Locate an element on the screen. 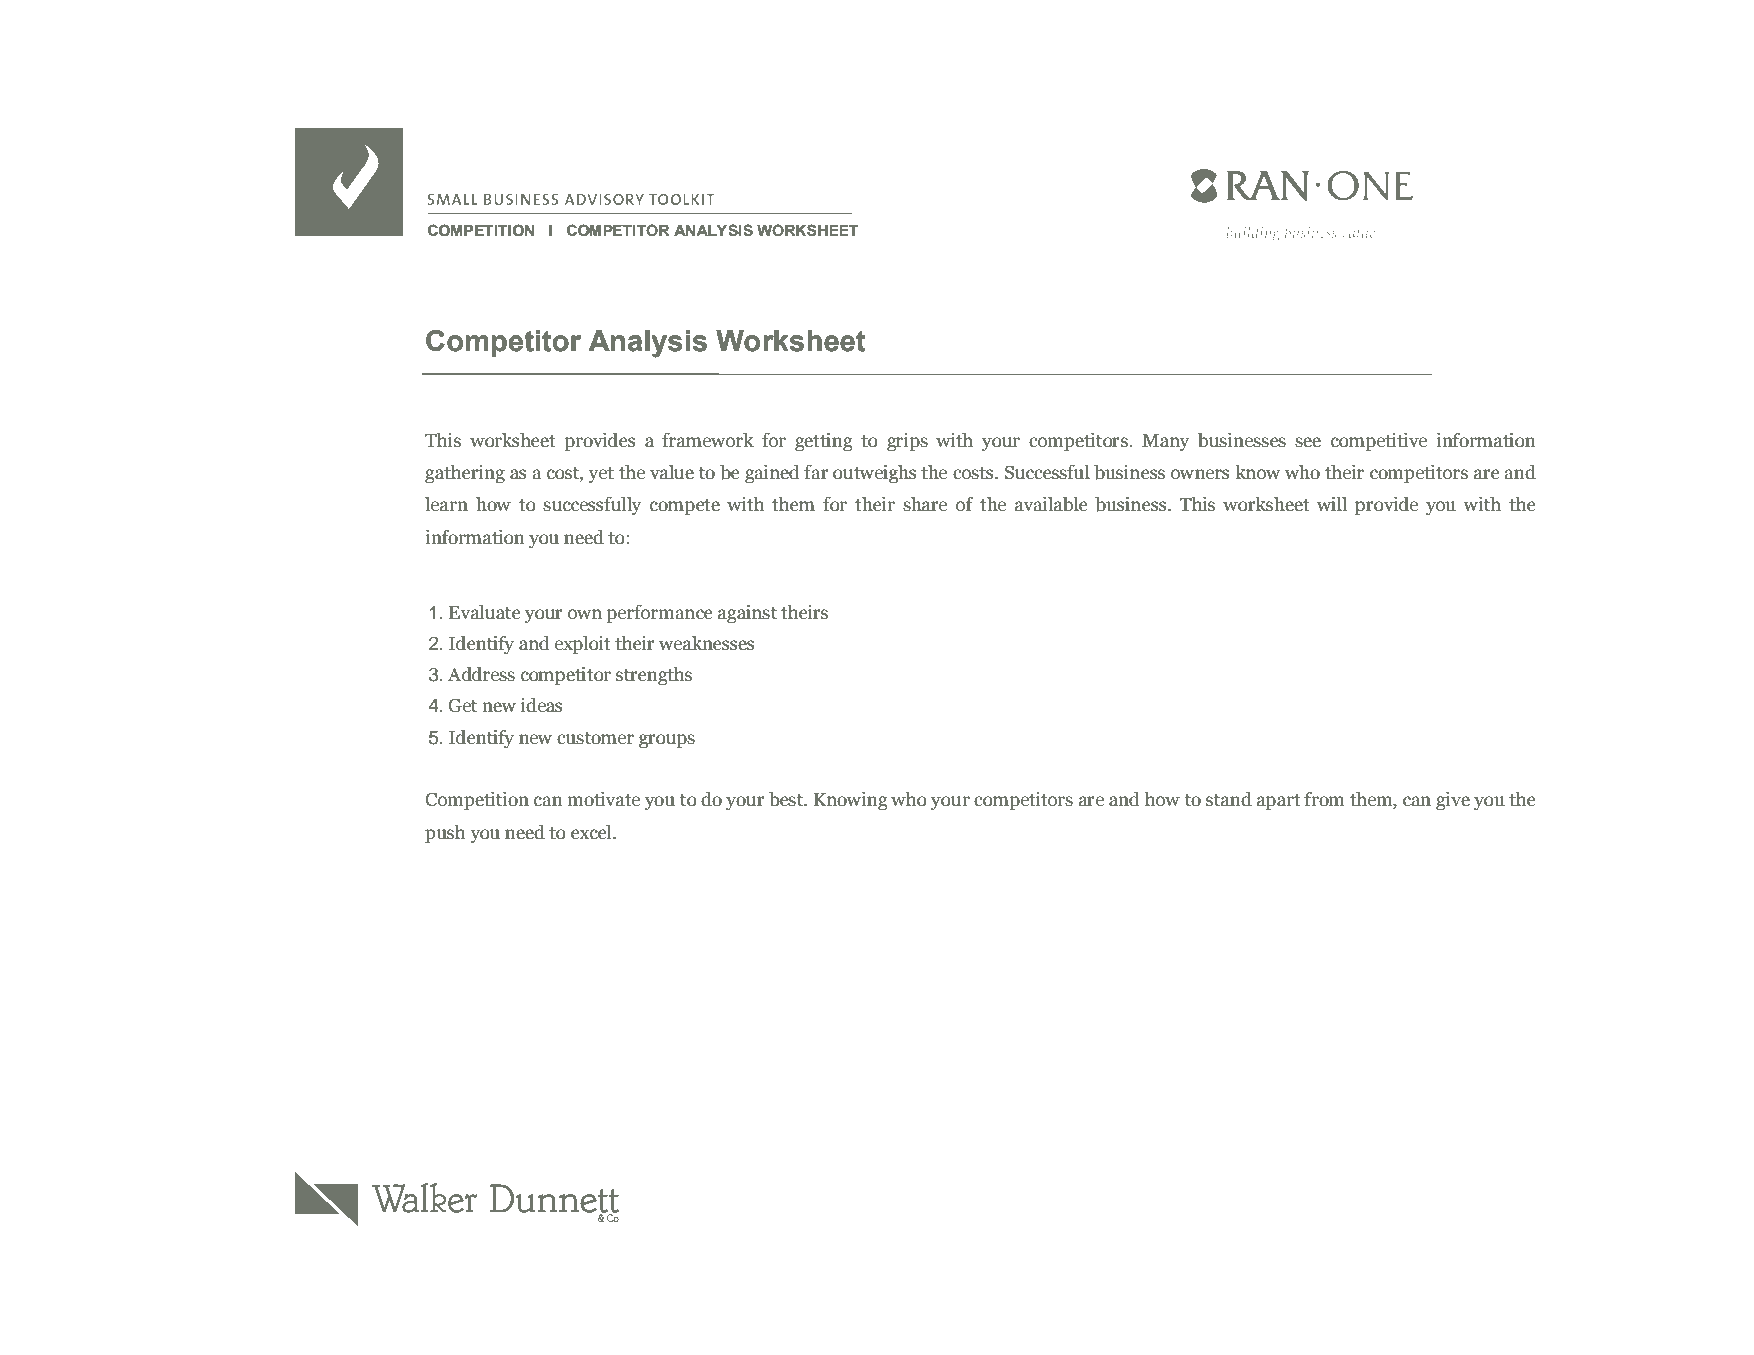  weaknesses is located at coordinates (707, 643).
